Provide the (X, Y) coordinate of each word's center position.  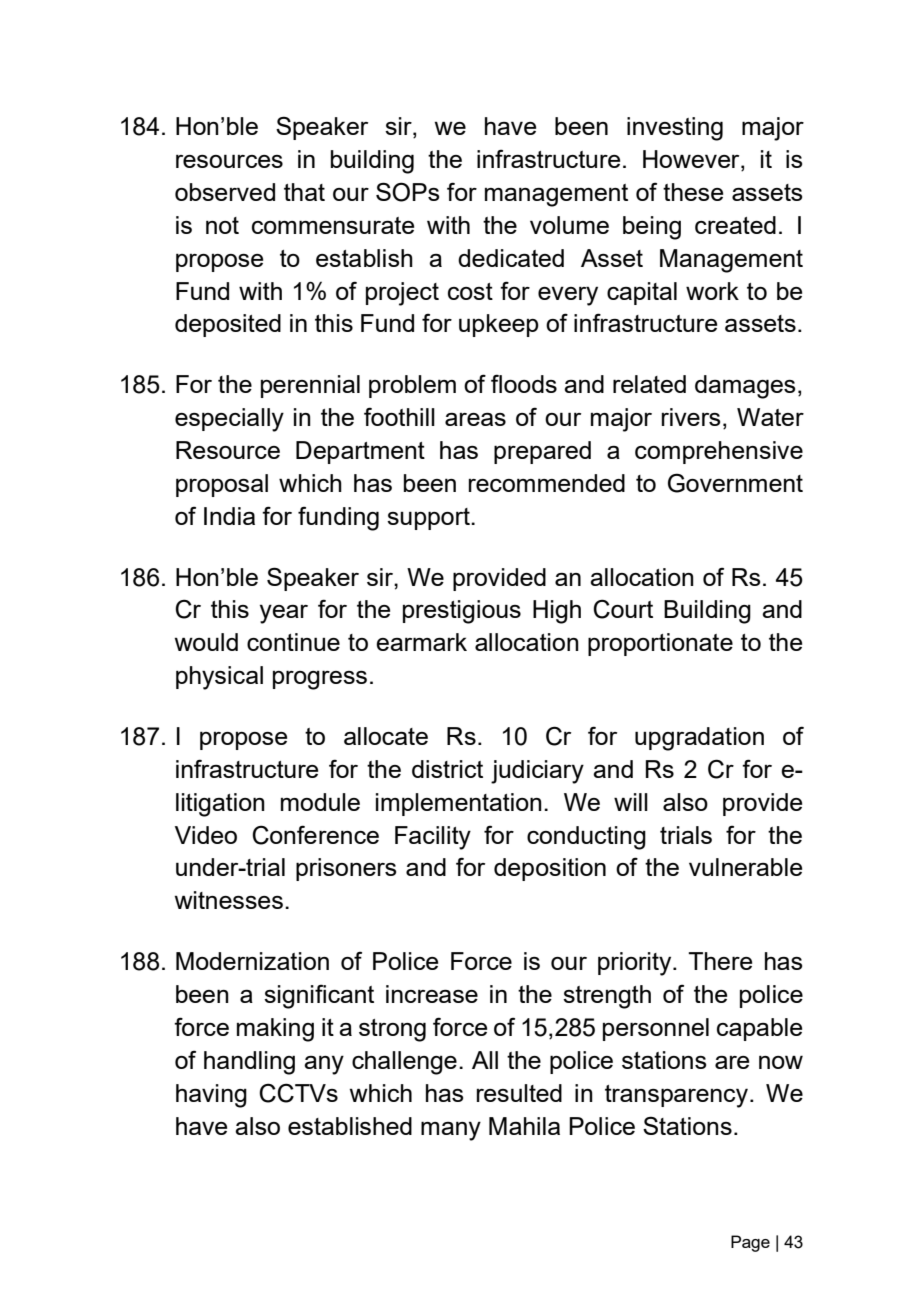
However (692, 160)
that (304, 192)
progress (320, 680)
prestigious (462, 612)
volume (569, 225)
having (211, 1096)
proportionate (660, 644)
